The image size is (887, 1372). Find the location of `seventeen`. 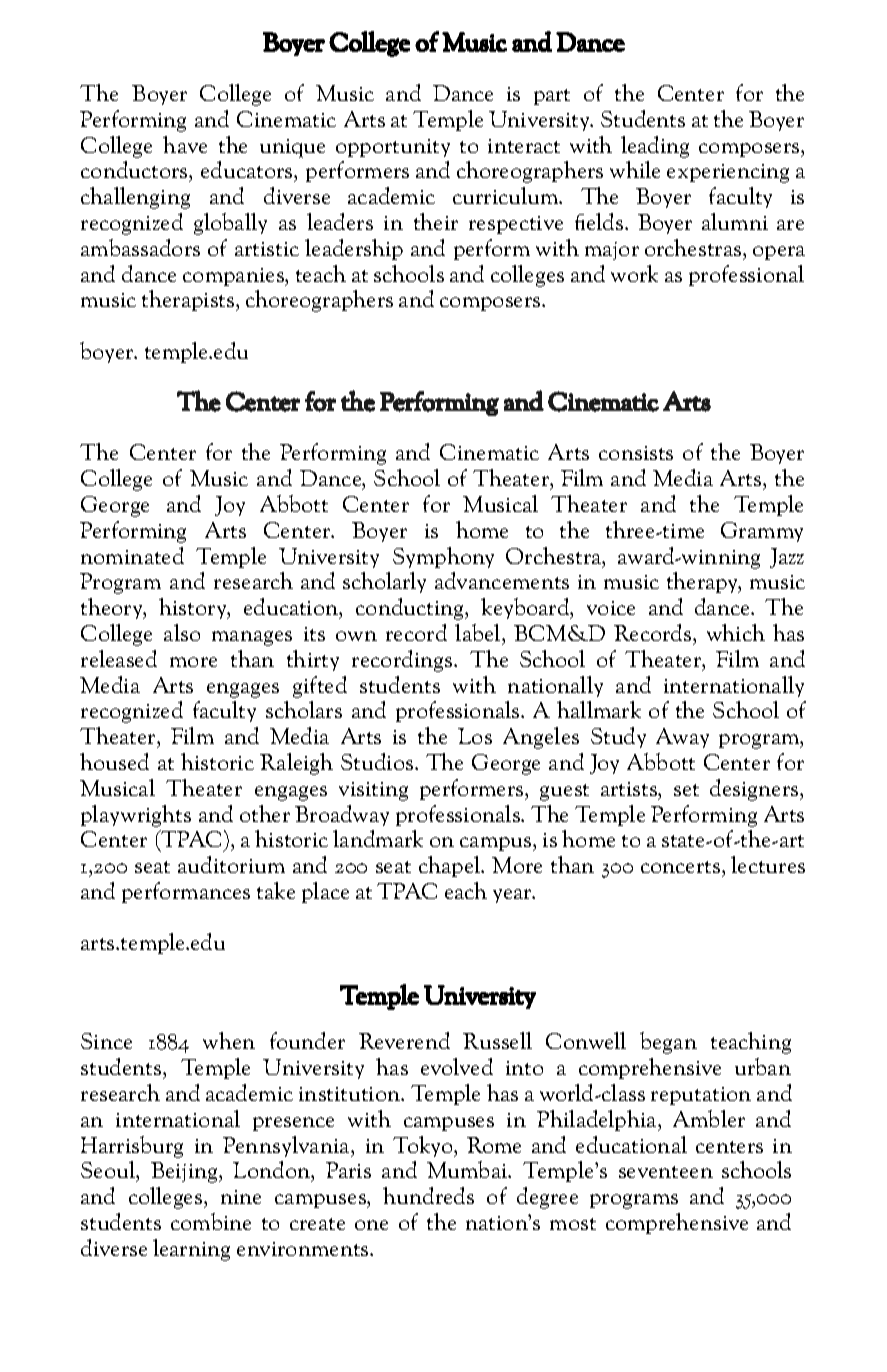

seventeen is located at coordinates (666, 1172).
